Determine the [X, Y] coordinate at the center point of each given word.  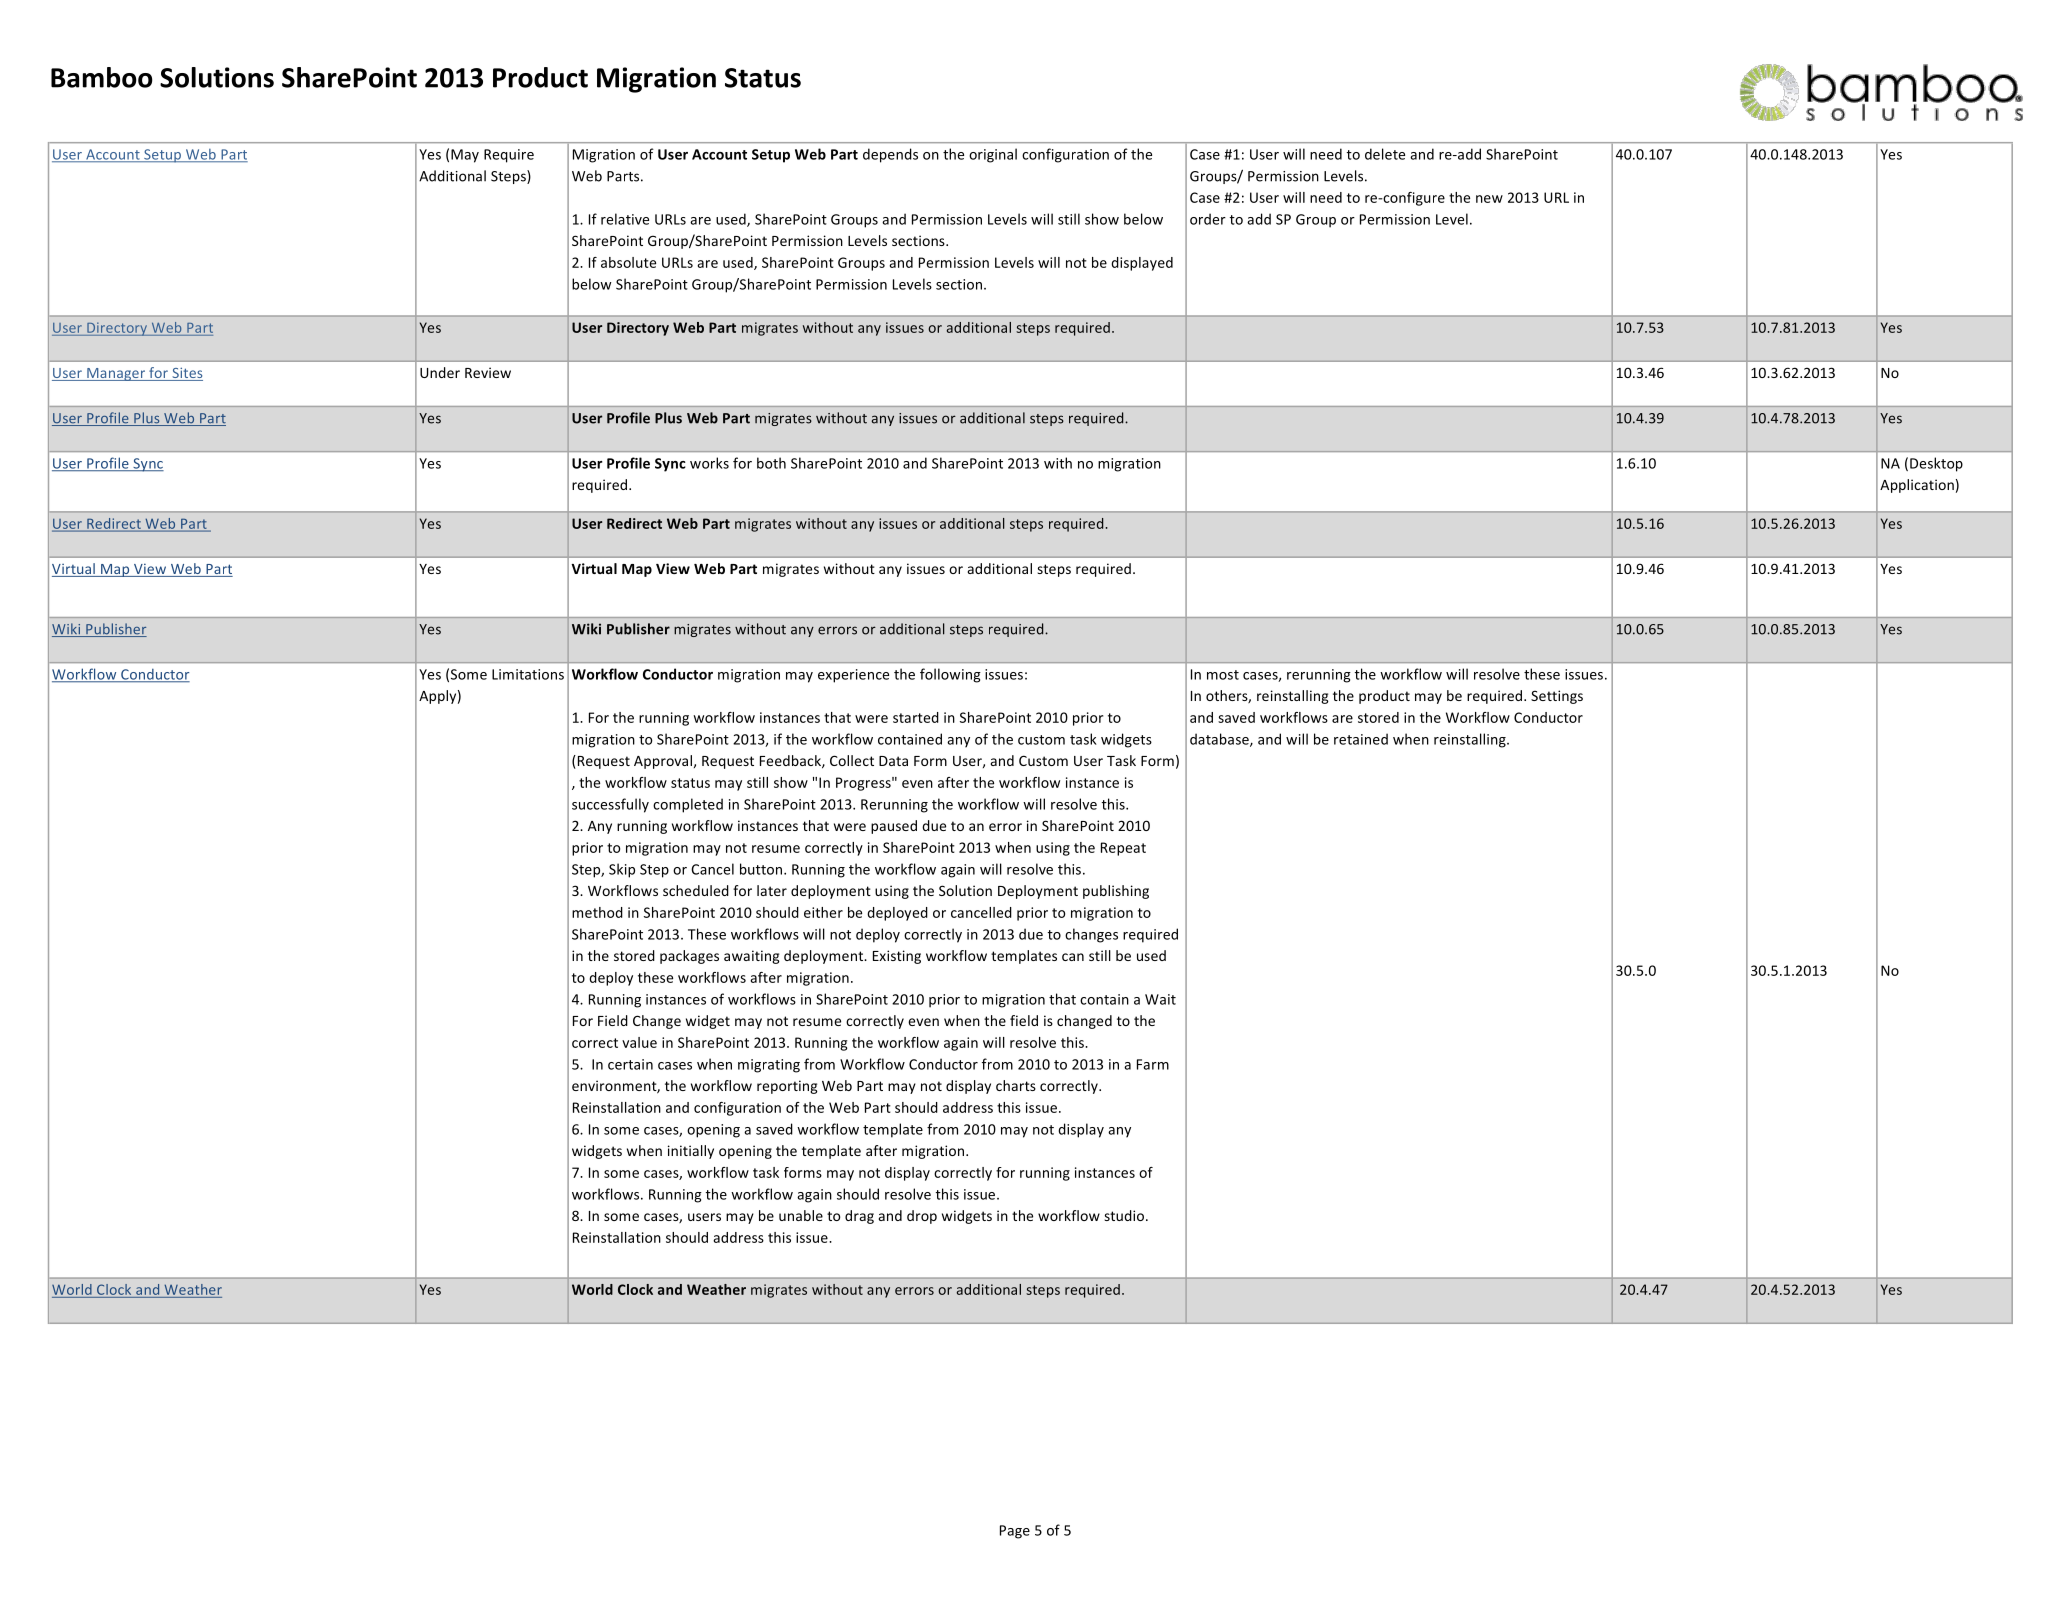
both [771, 463]
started [916, 717]
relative [625, 219]
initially [691, 1152]
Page [1015, 1532]
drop [922, 1217]
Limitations [528, 674]
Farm [1153, 1064]
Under [440, 372]
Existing [897, 957]
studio [1125, 1215]
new [1489, 199]
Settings [1557, 697]
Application [1917, 486]
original [993, 155]
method [597, 912]
